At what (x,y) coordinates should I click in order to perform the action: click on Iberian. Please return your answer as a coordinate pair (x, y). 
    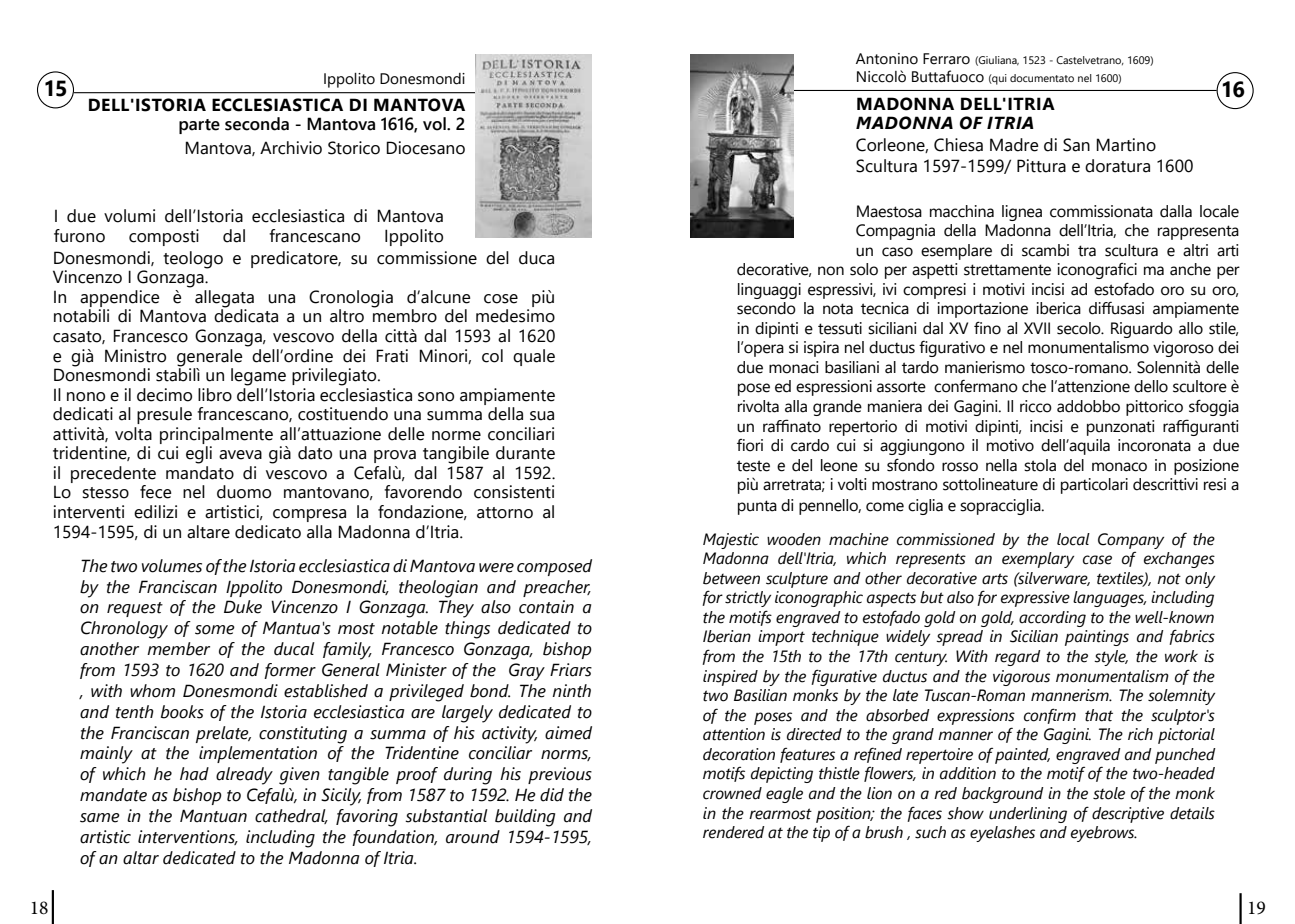
    Looking at the image, I should click on (727, 636).
